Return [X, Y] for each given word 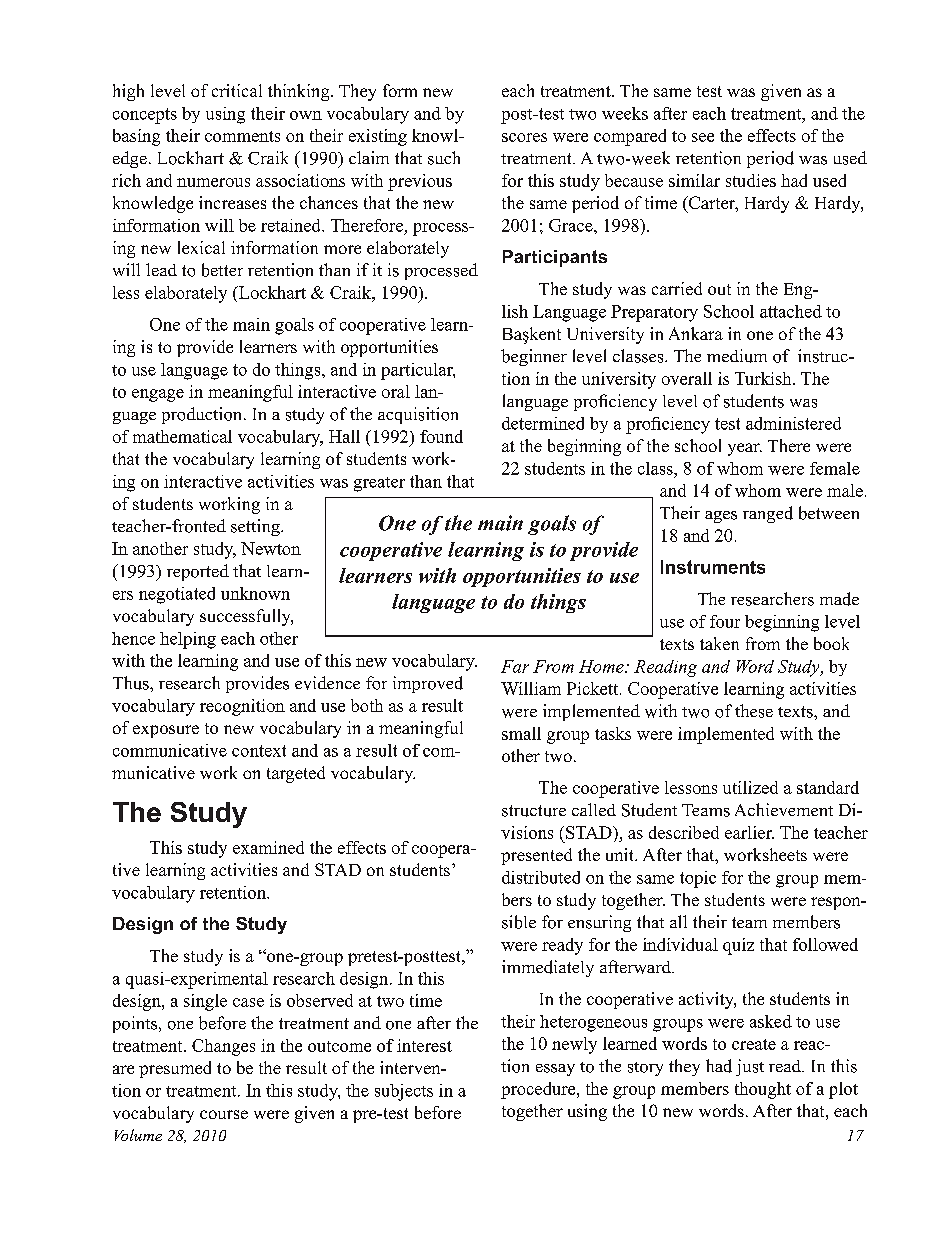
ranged [768, 514]
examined [268, 847]
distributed [541, 877]
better [222, 270]
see [703, 137]
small [521, 733]
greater [379, 484]
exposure [166, 731]
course [224, 1114]
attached [791, 311]
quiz [738, 946]
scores [524, 137]
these [754, 711]
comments [242, 136]
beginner [534, 357]
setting [256, 527]
